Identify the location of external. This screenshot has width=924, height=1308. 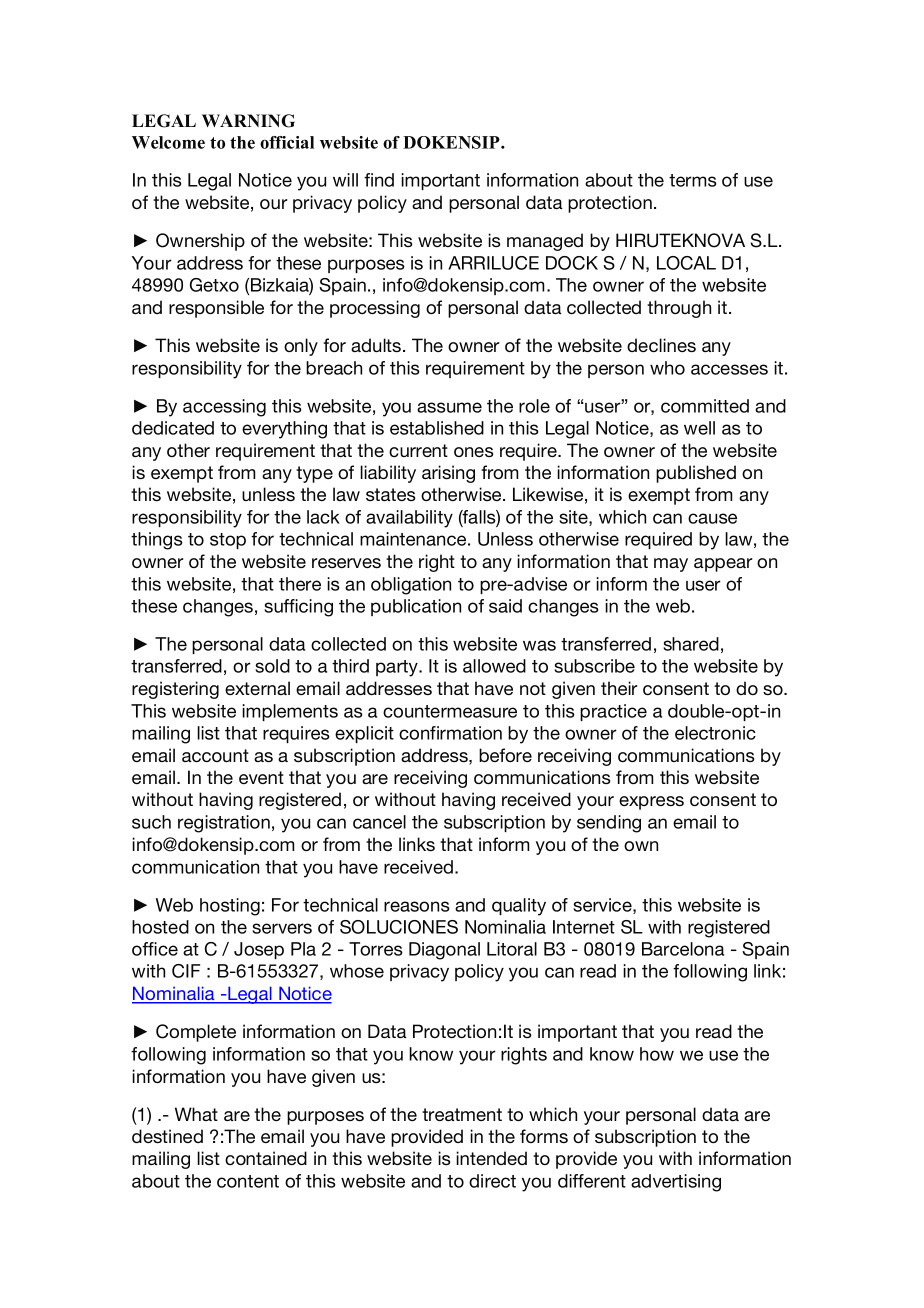
(257, 688).
